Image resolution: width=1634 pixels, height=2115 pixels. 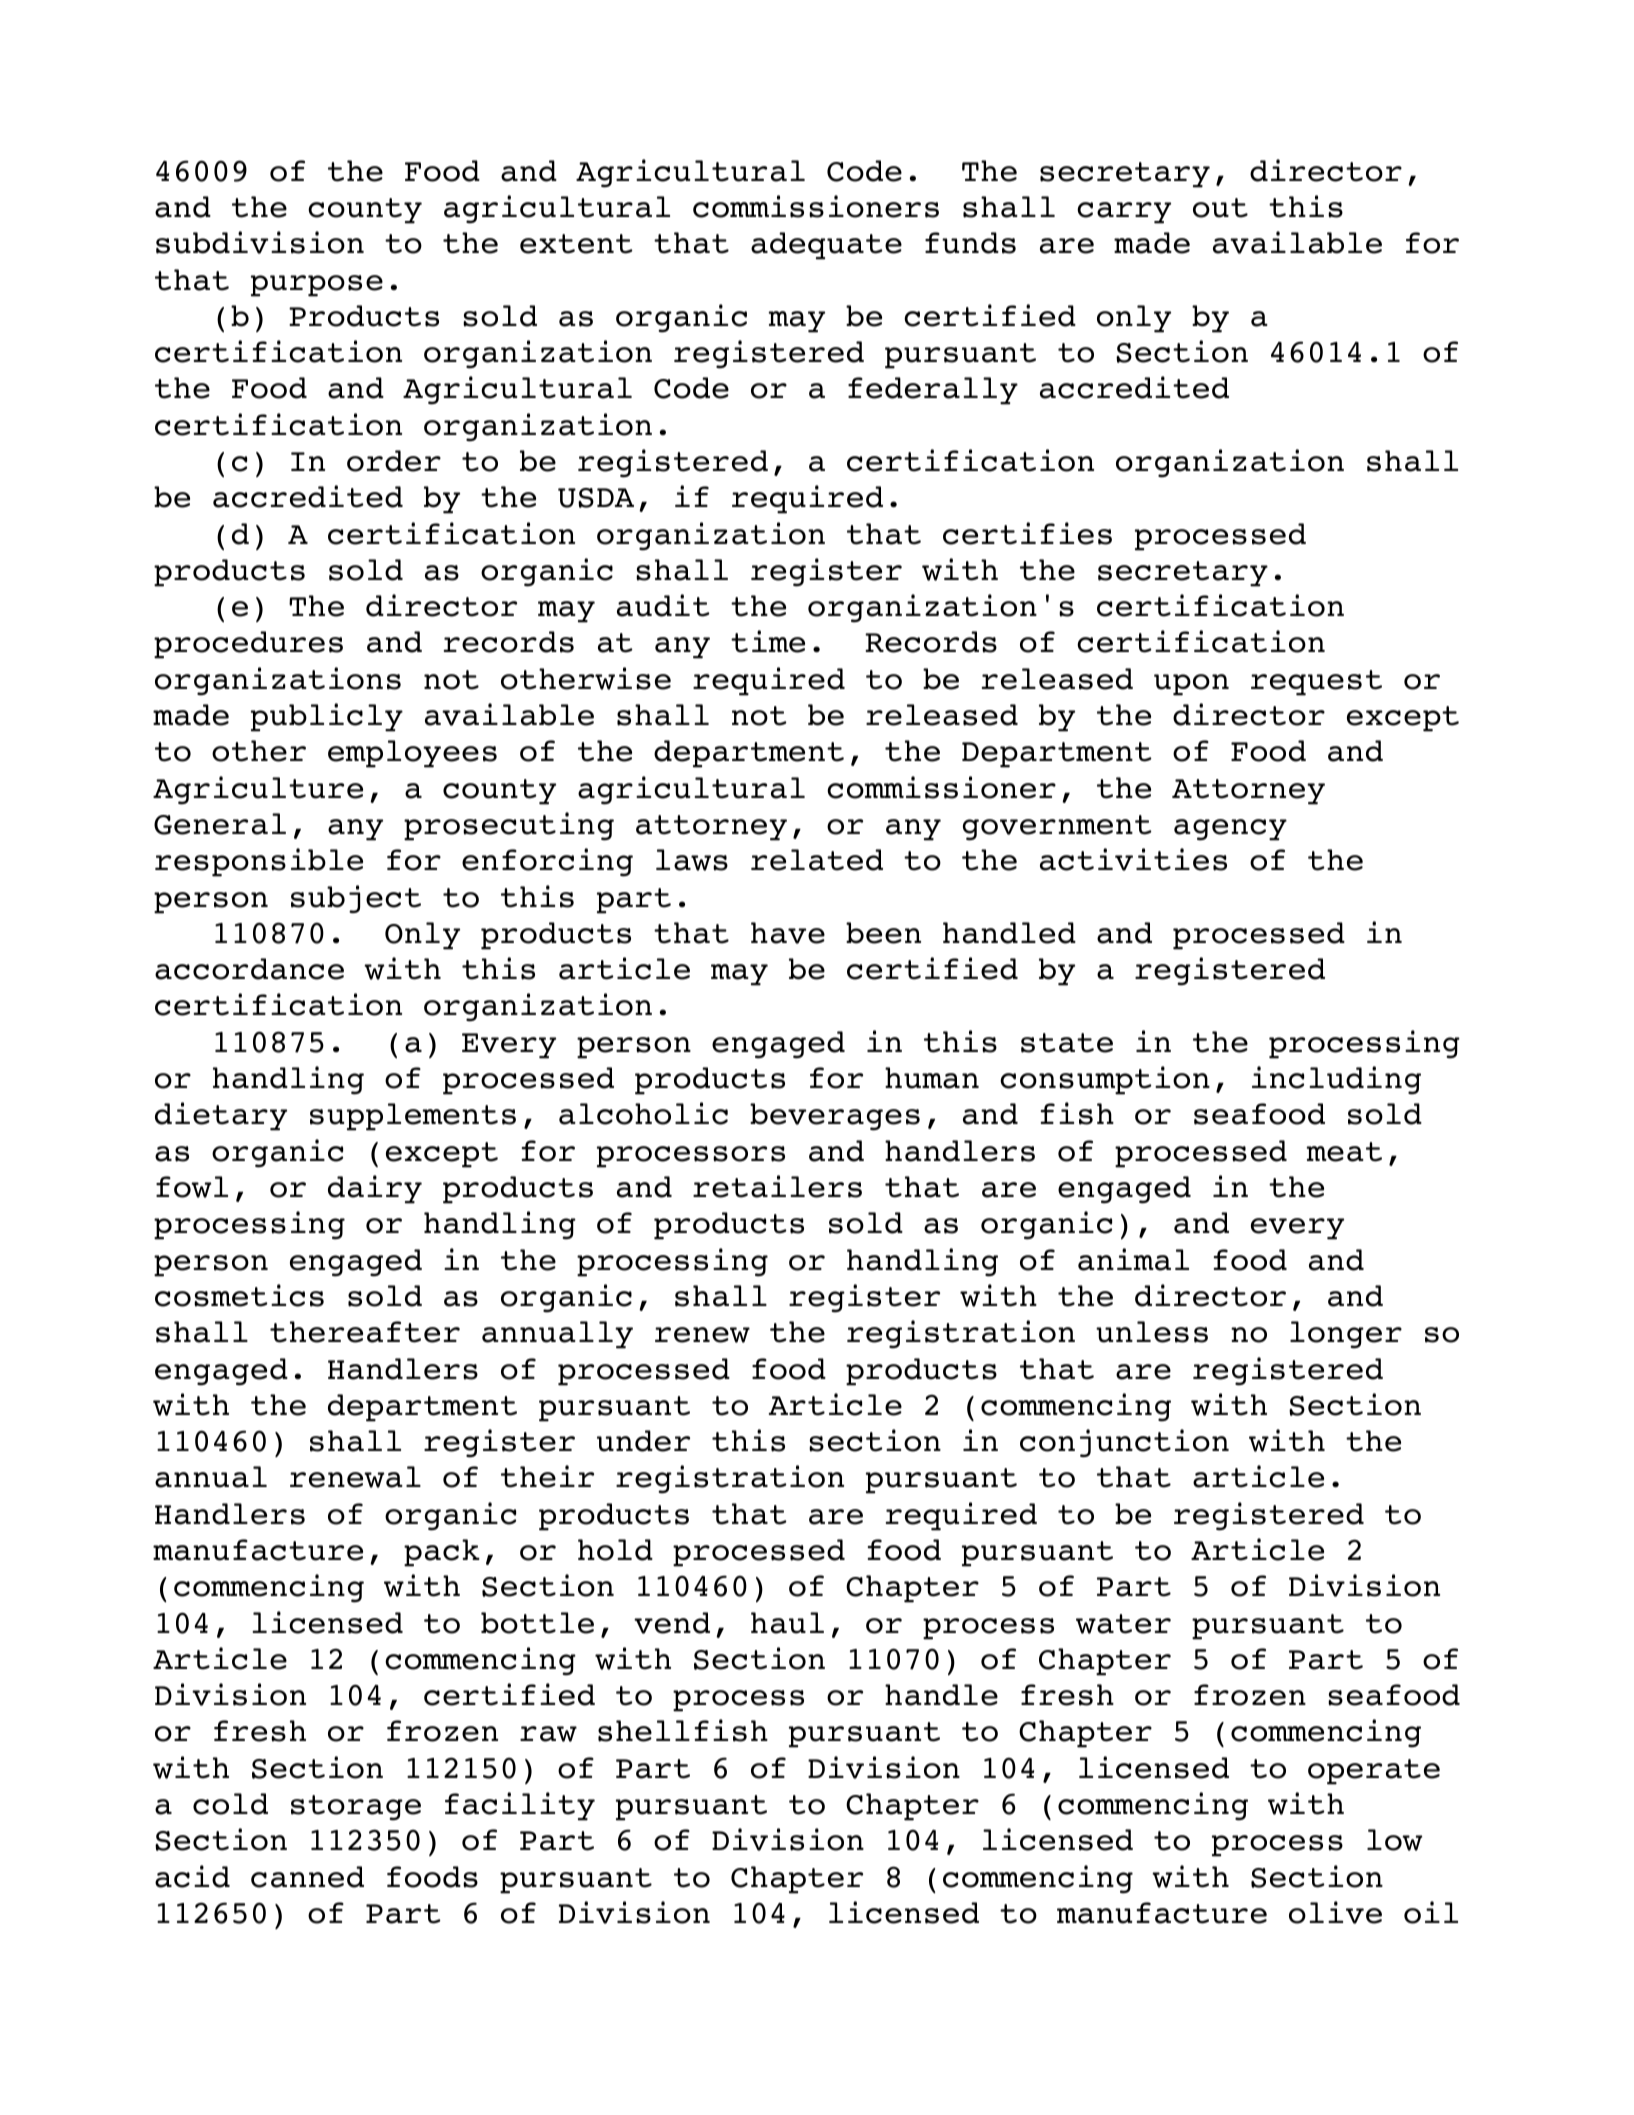 I want to click on supplements, so click(x=413, y=1117).
